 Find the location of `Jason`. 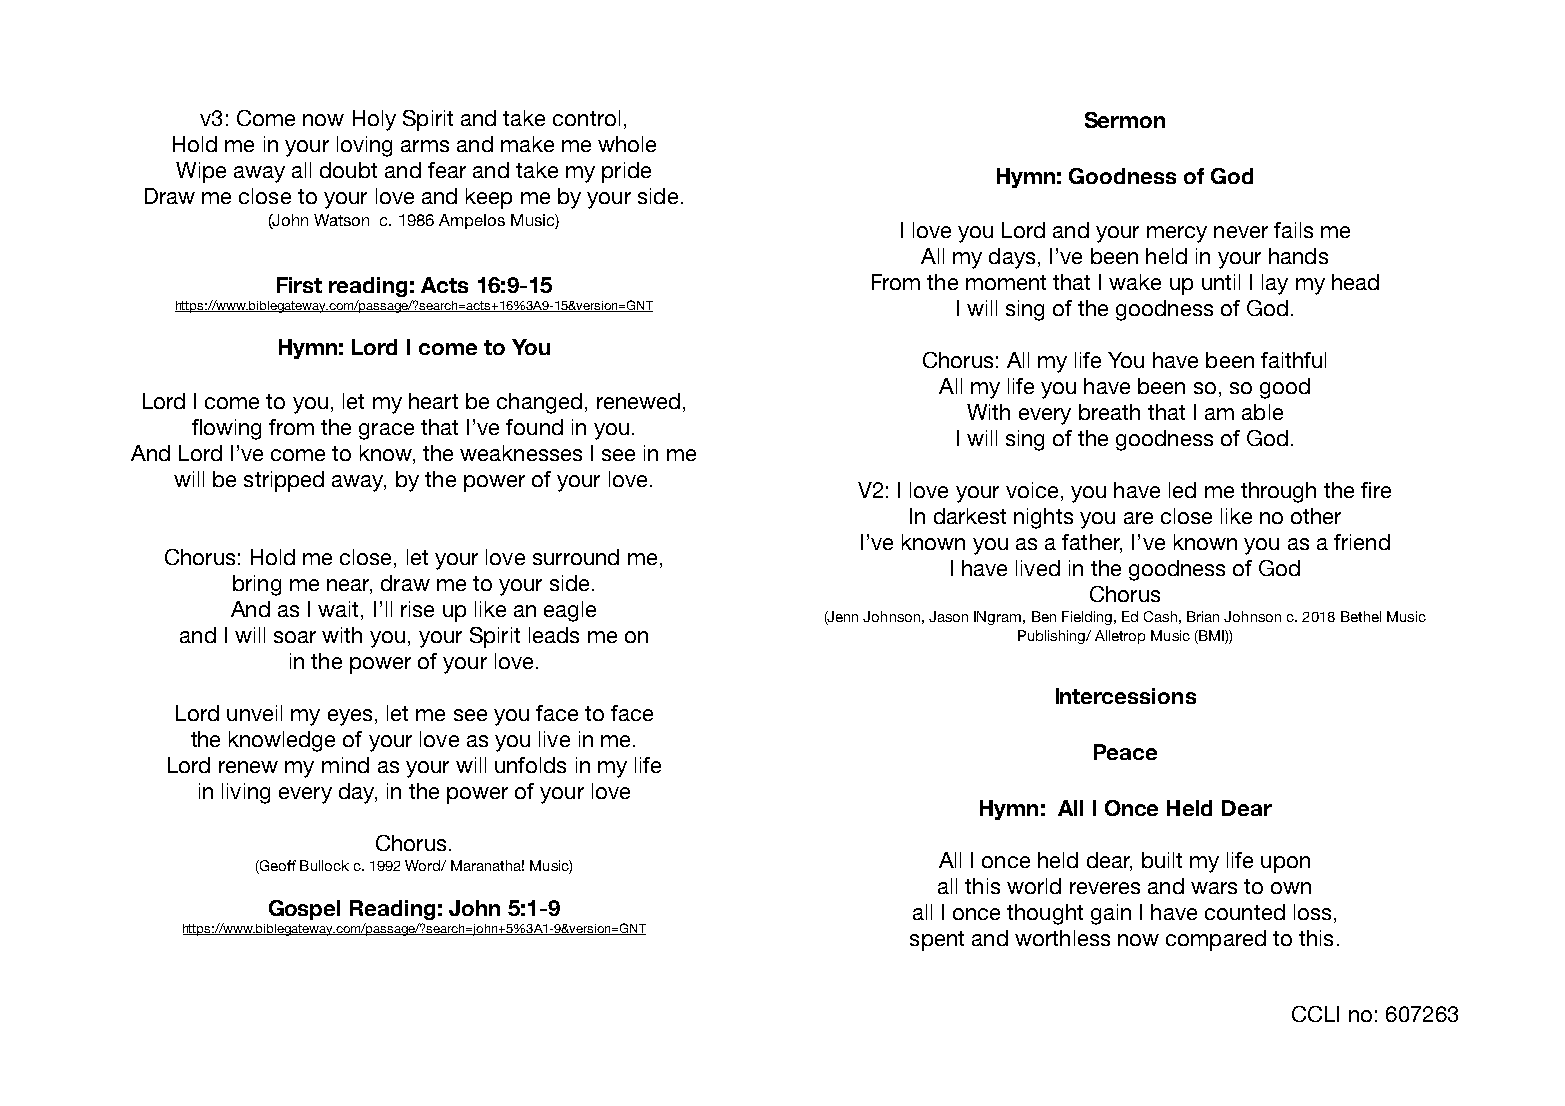

Jason is located at coordinates (948, 616).
